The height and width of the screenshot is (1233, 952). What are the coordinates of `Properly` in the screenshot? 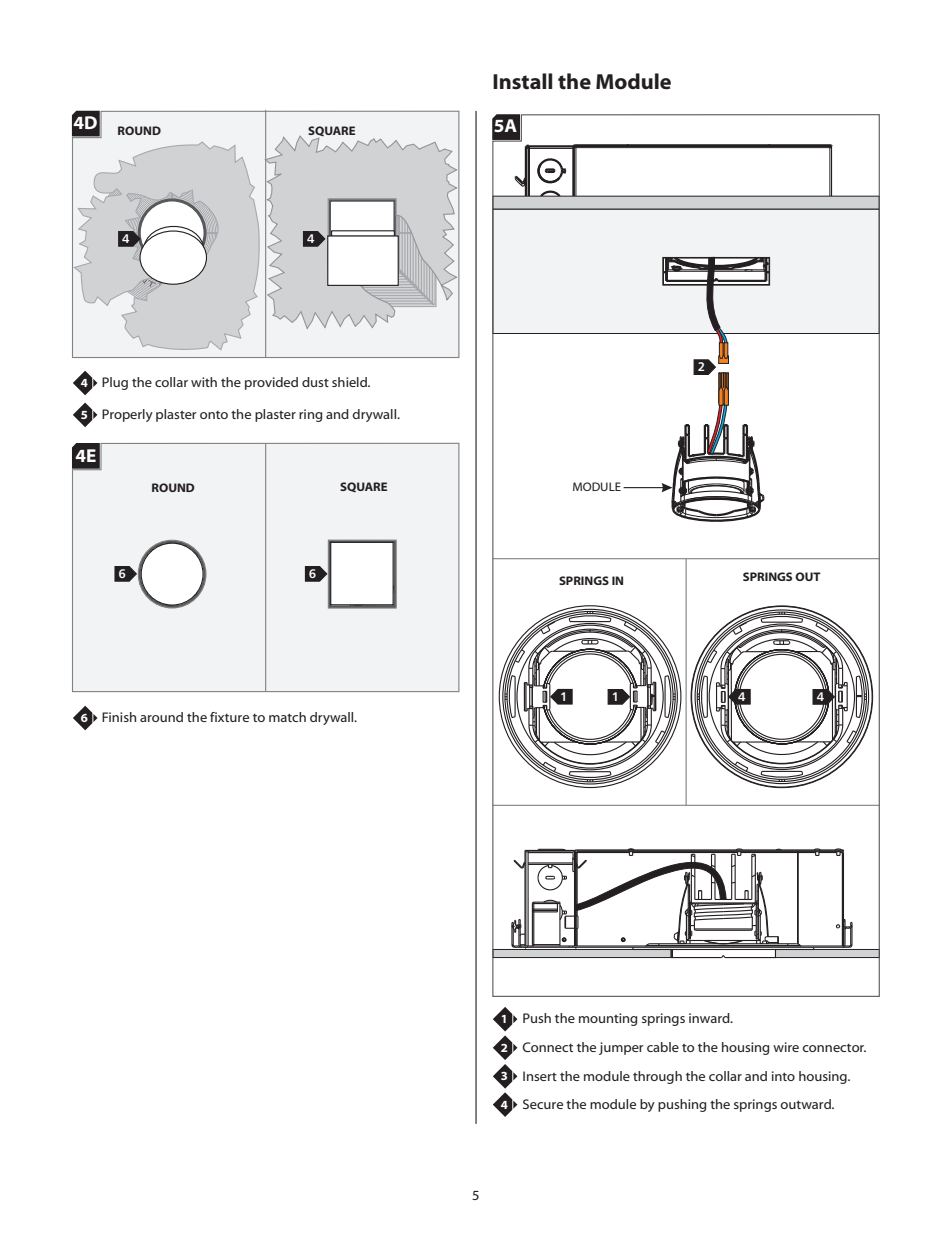 It's located at (127, 415).
